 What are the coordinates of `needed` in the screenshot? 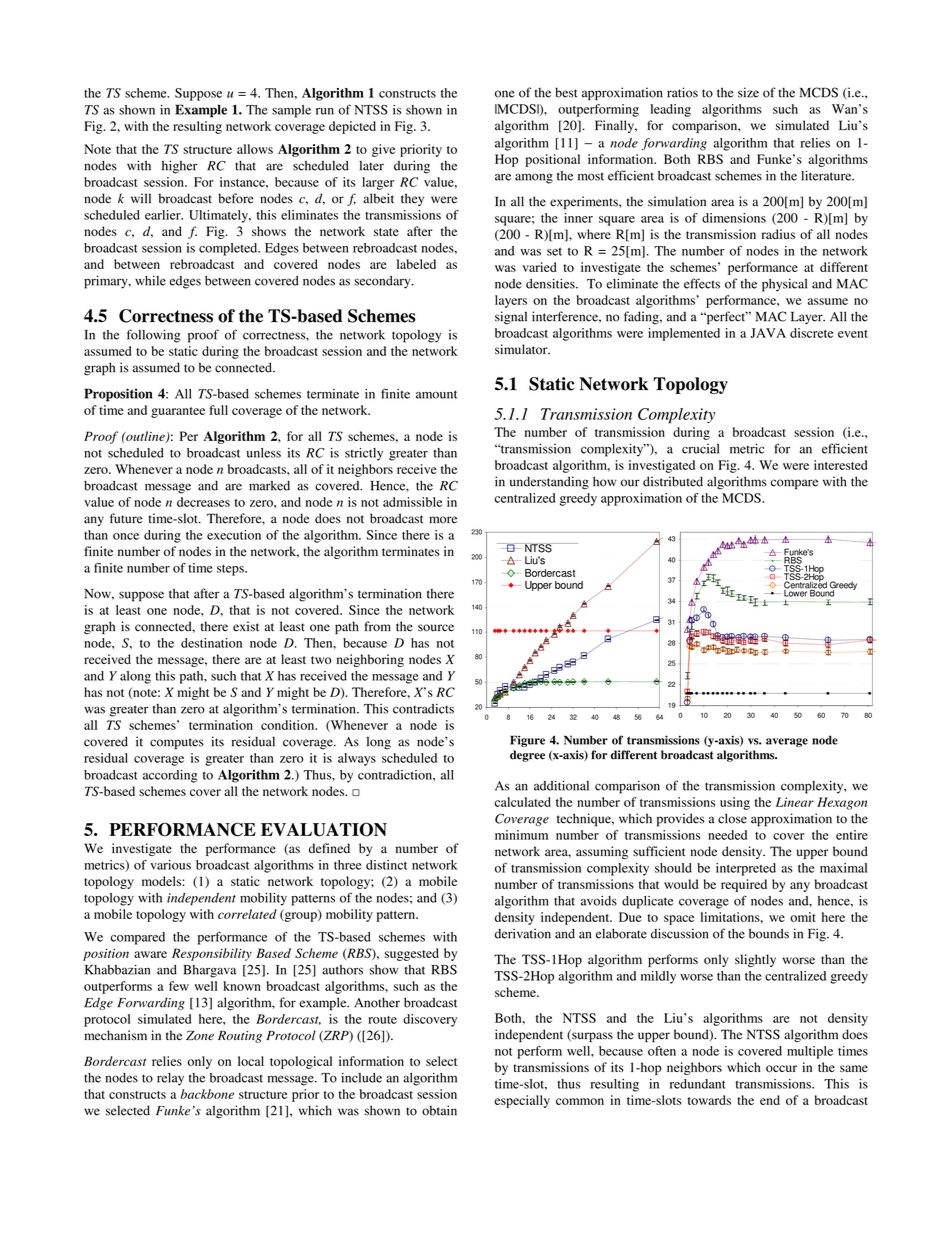 It's located at (727, 835).
